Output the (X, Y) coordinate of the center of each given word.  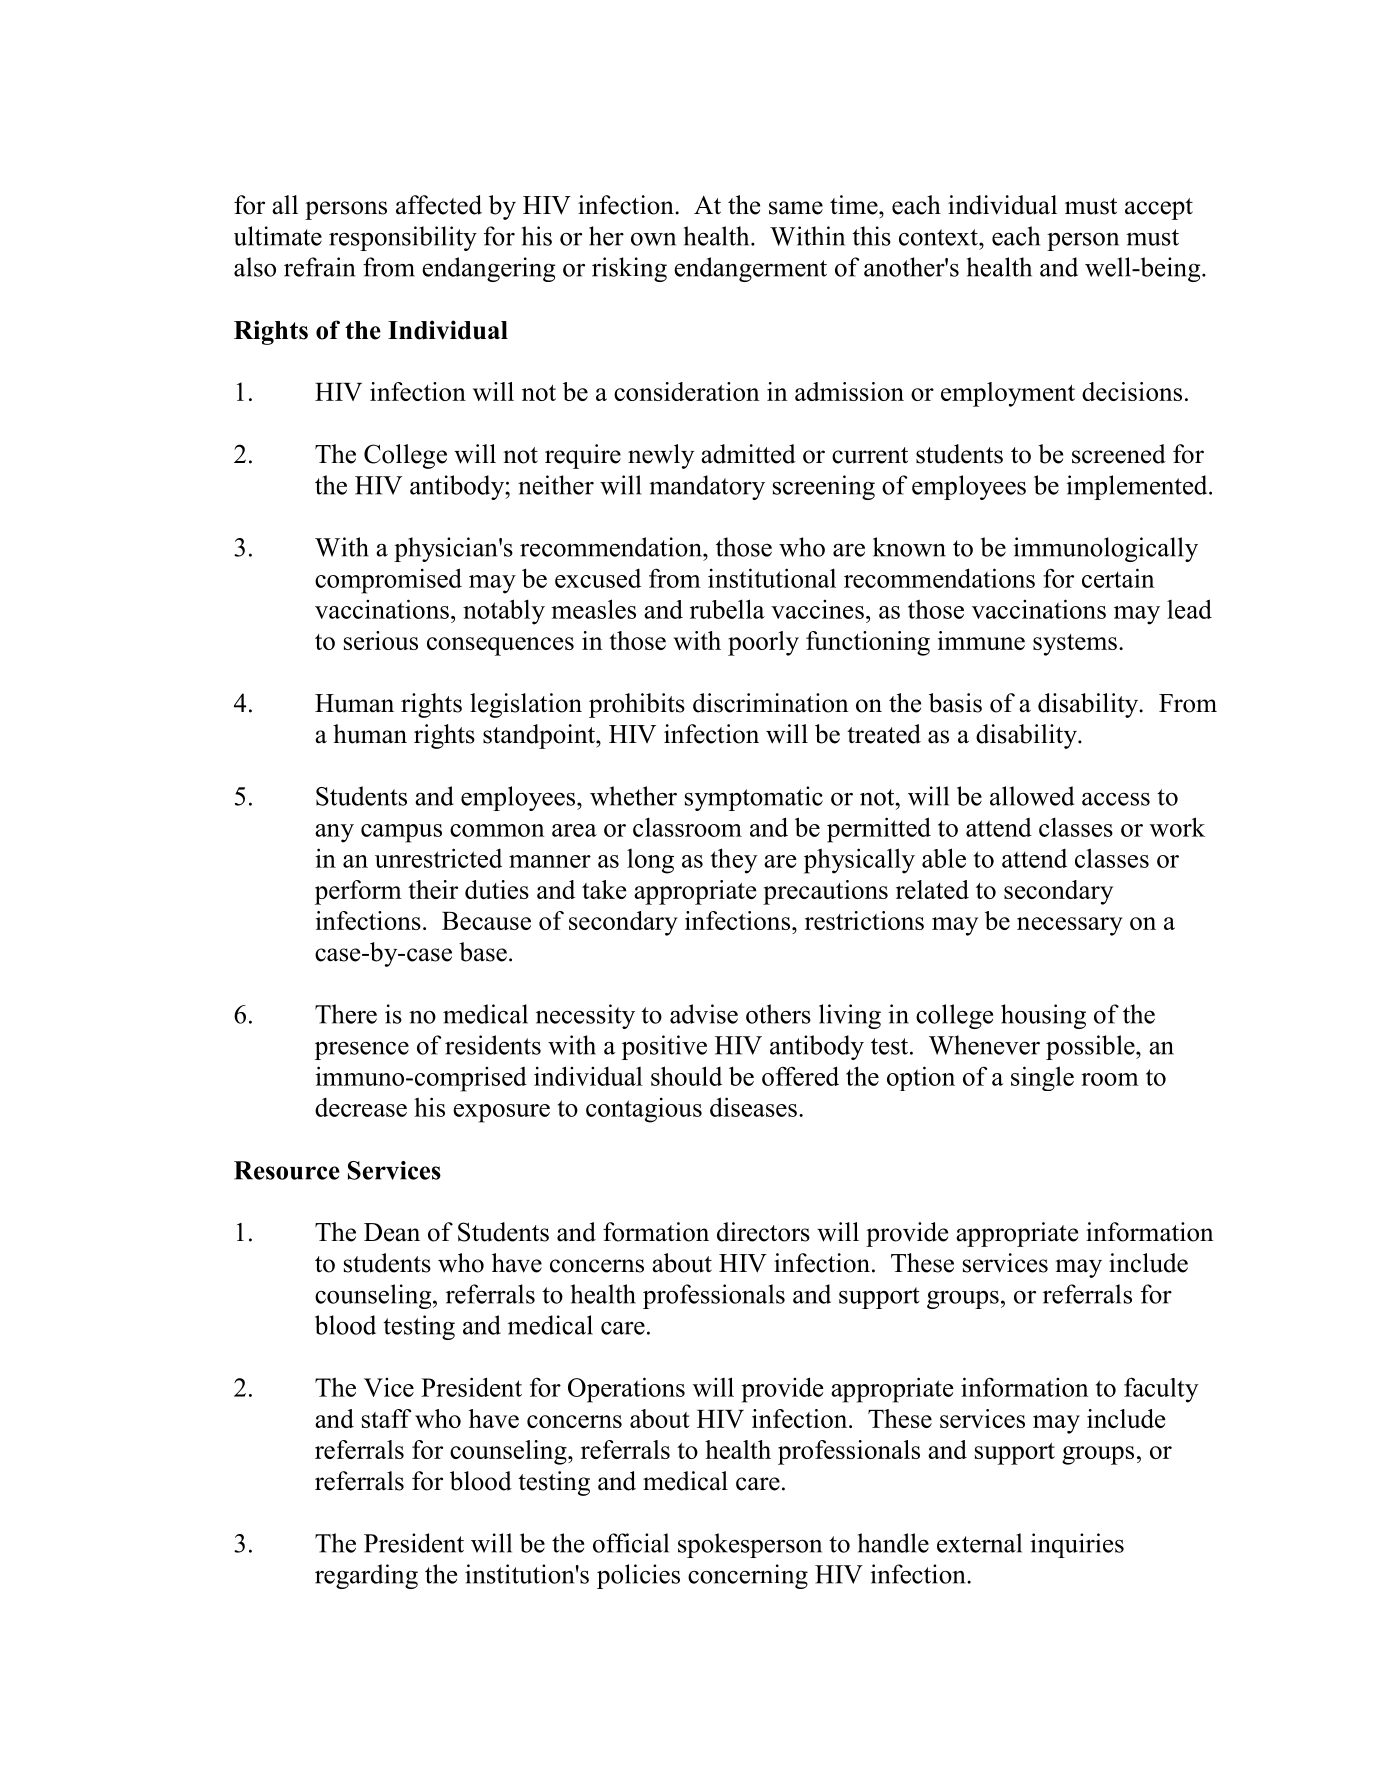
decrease (361, 1107)
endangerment (750, 269)
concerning (748, 1576)
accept (1159, 209)
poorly (763, 643)
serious (381, 640)
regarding (366, 1576)
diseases (753, 1107)
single (1042, 1078)
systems (1075, 645)
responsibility (403, 238)
